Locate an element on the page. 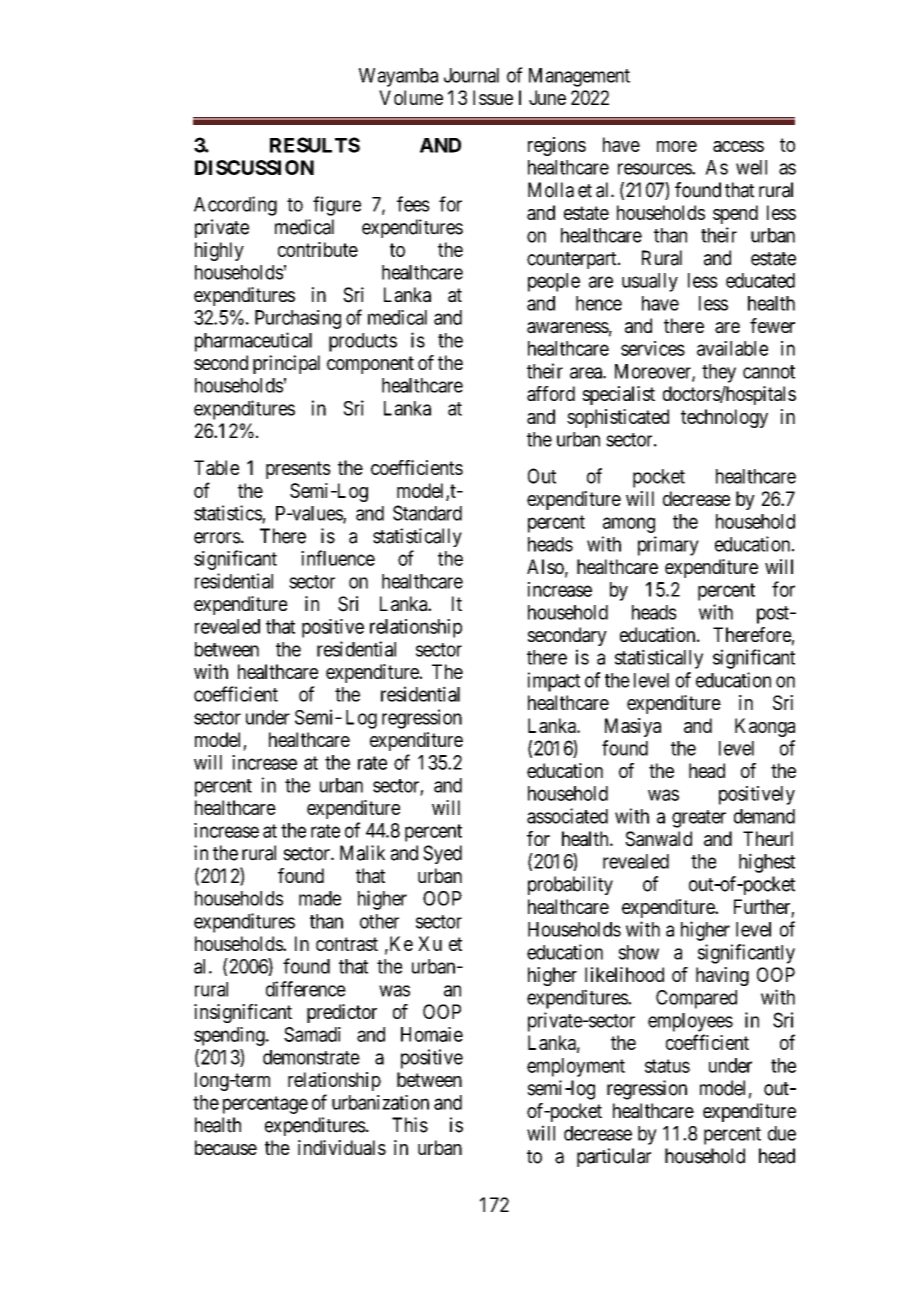  primary is located at coordinates (668, 546).
